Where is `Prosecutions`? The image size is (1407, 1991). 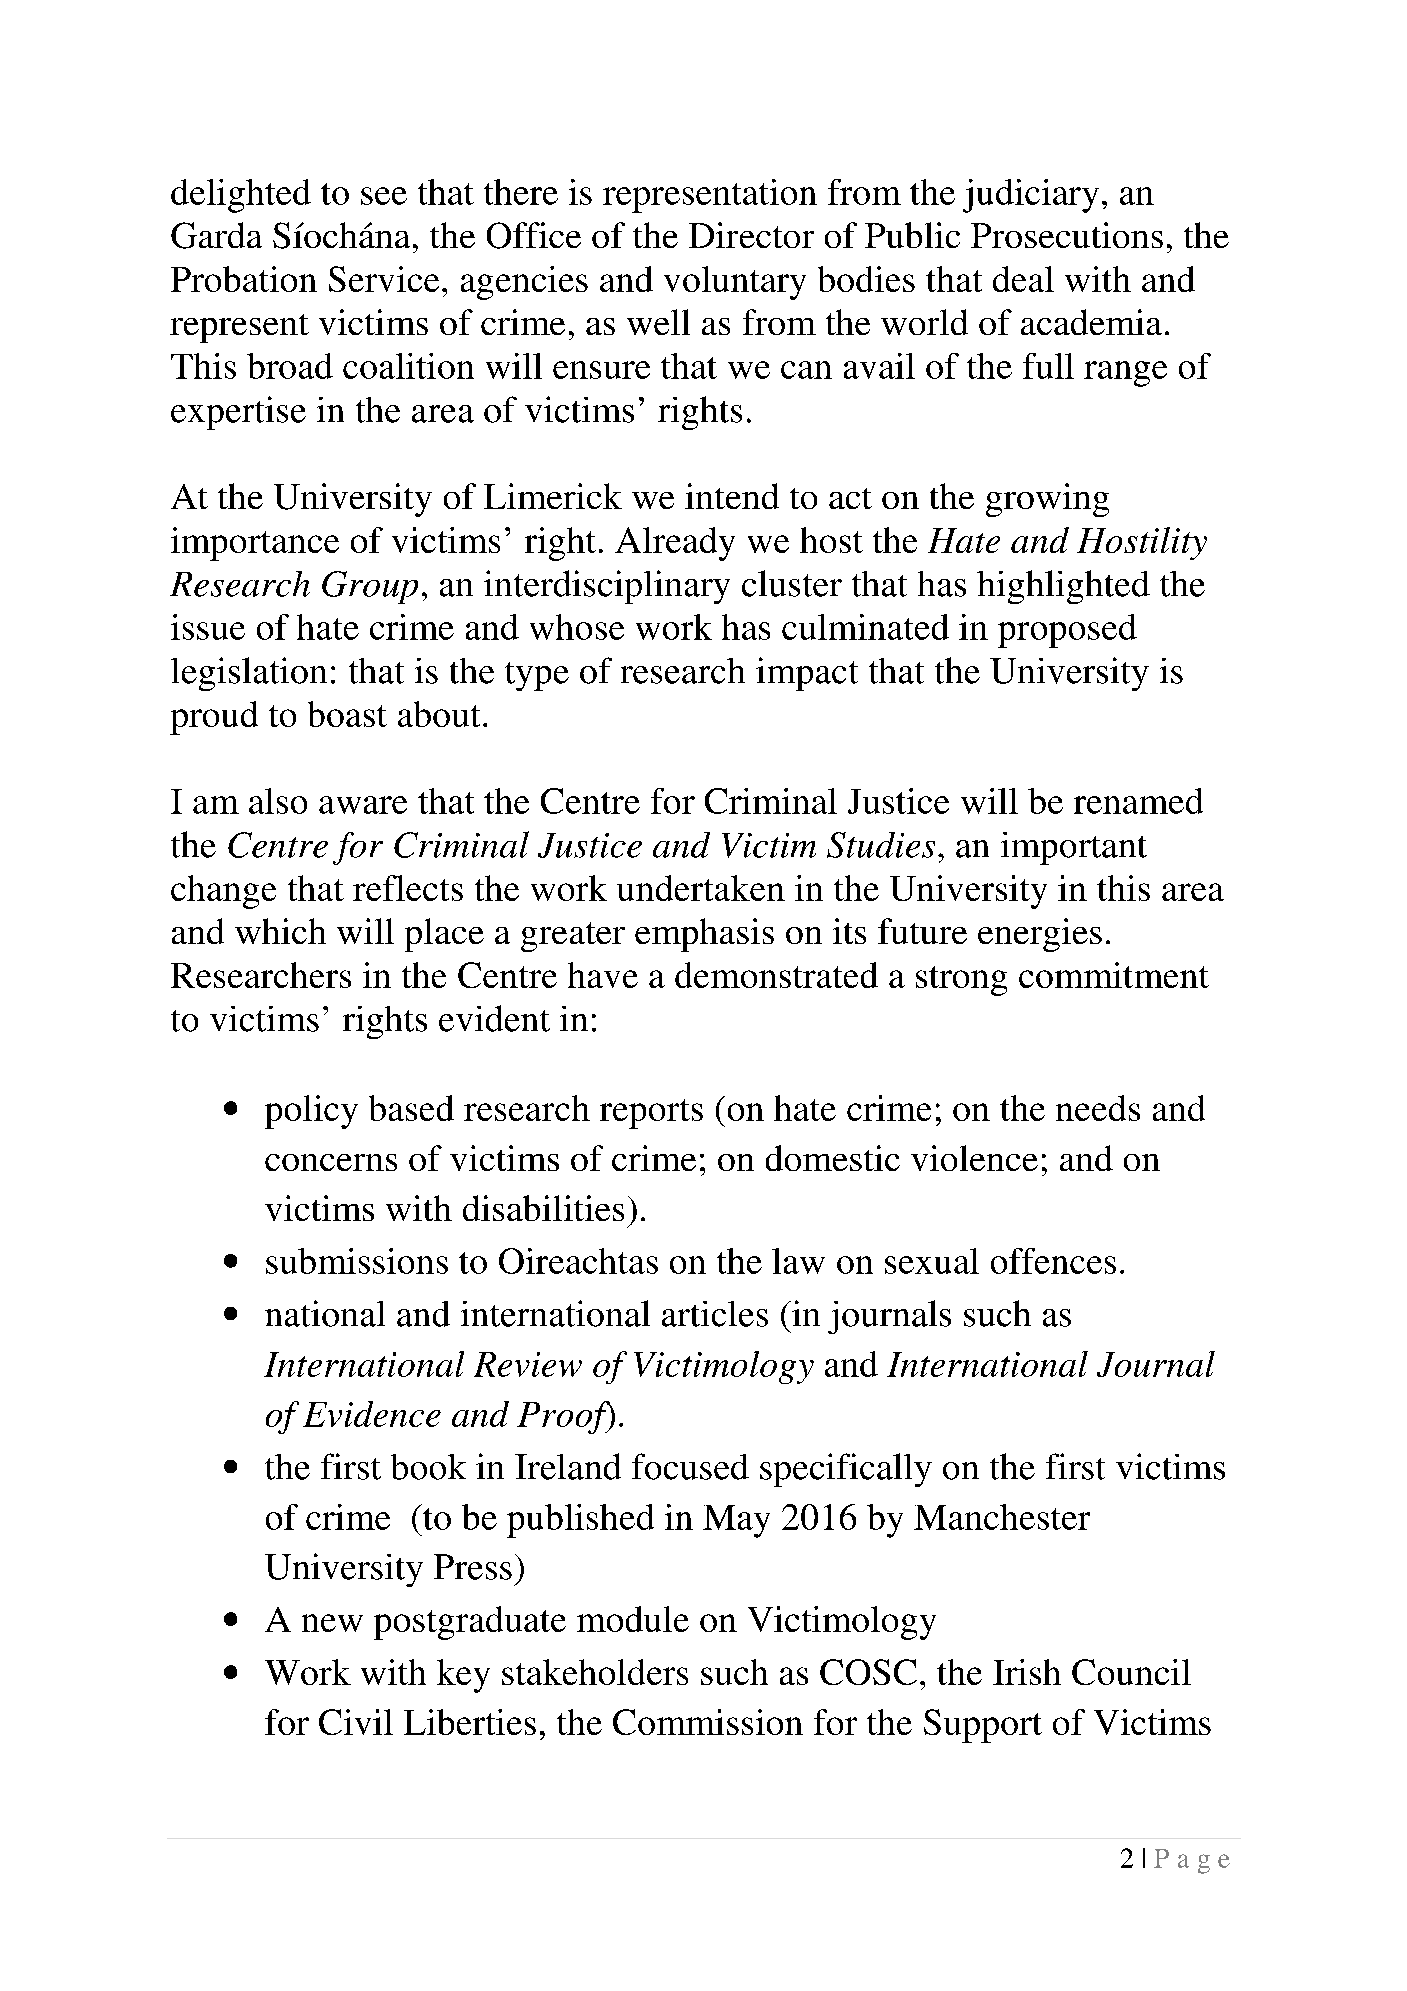
Prosecutions is located at coordinates (1067, 235).
